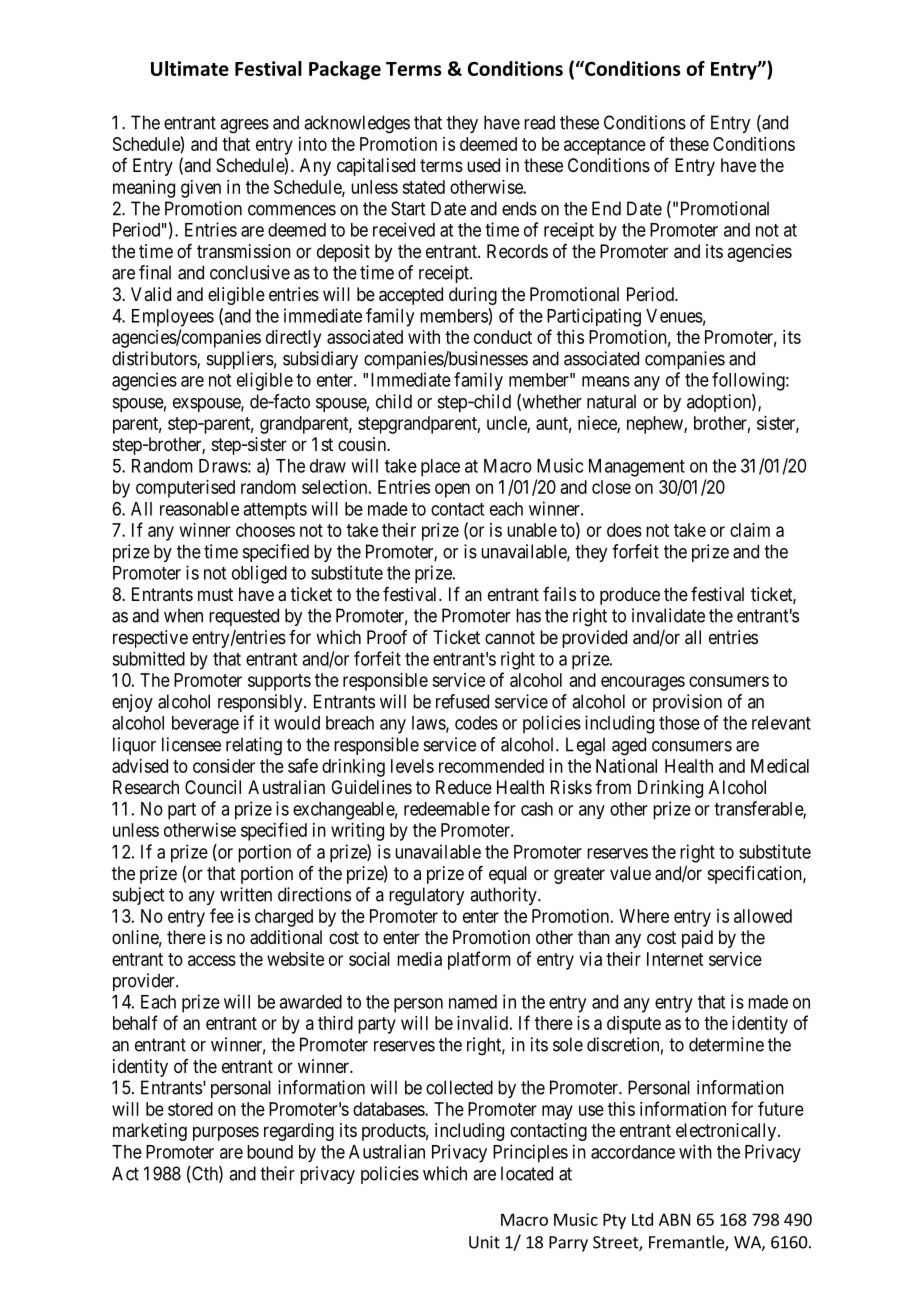  What do you see at coordinates (185, 489) in the page?
I see `computerised` at bounding box center [185, 489].
